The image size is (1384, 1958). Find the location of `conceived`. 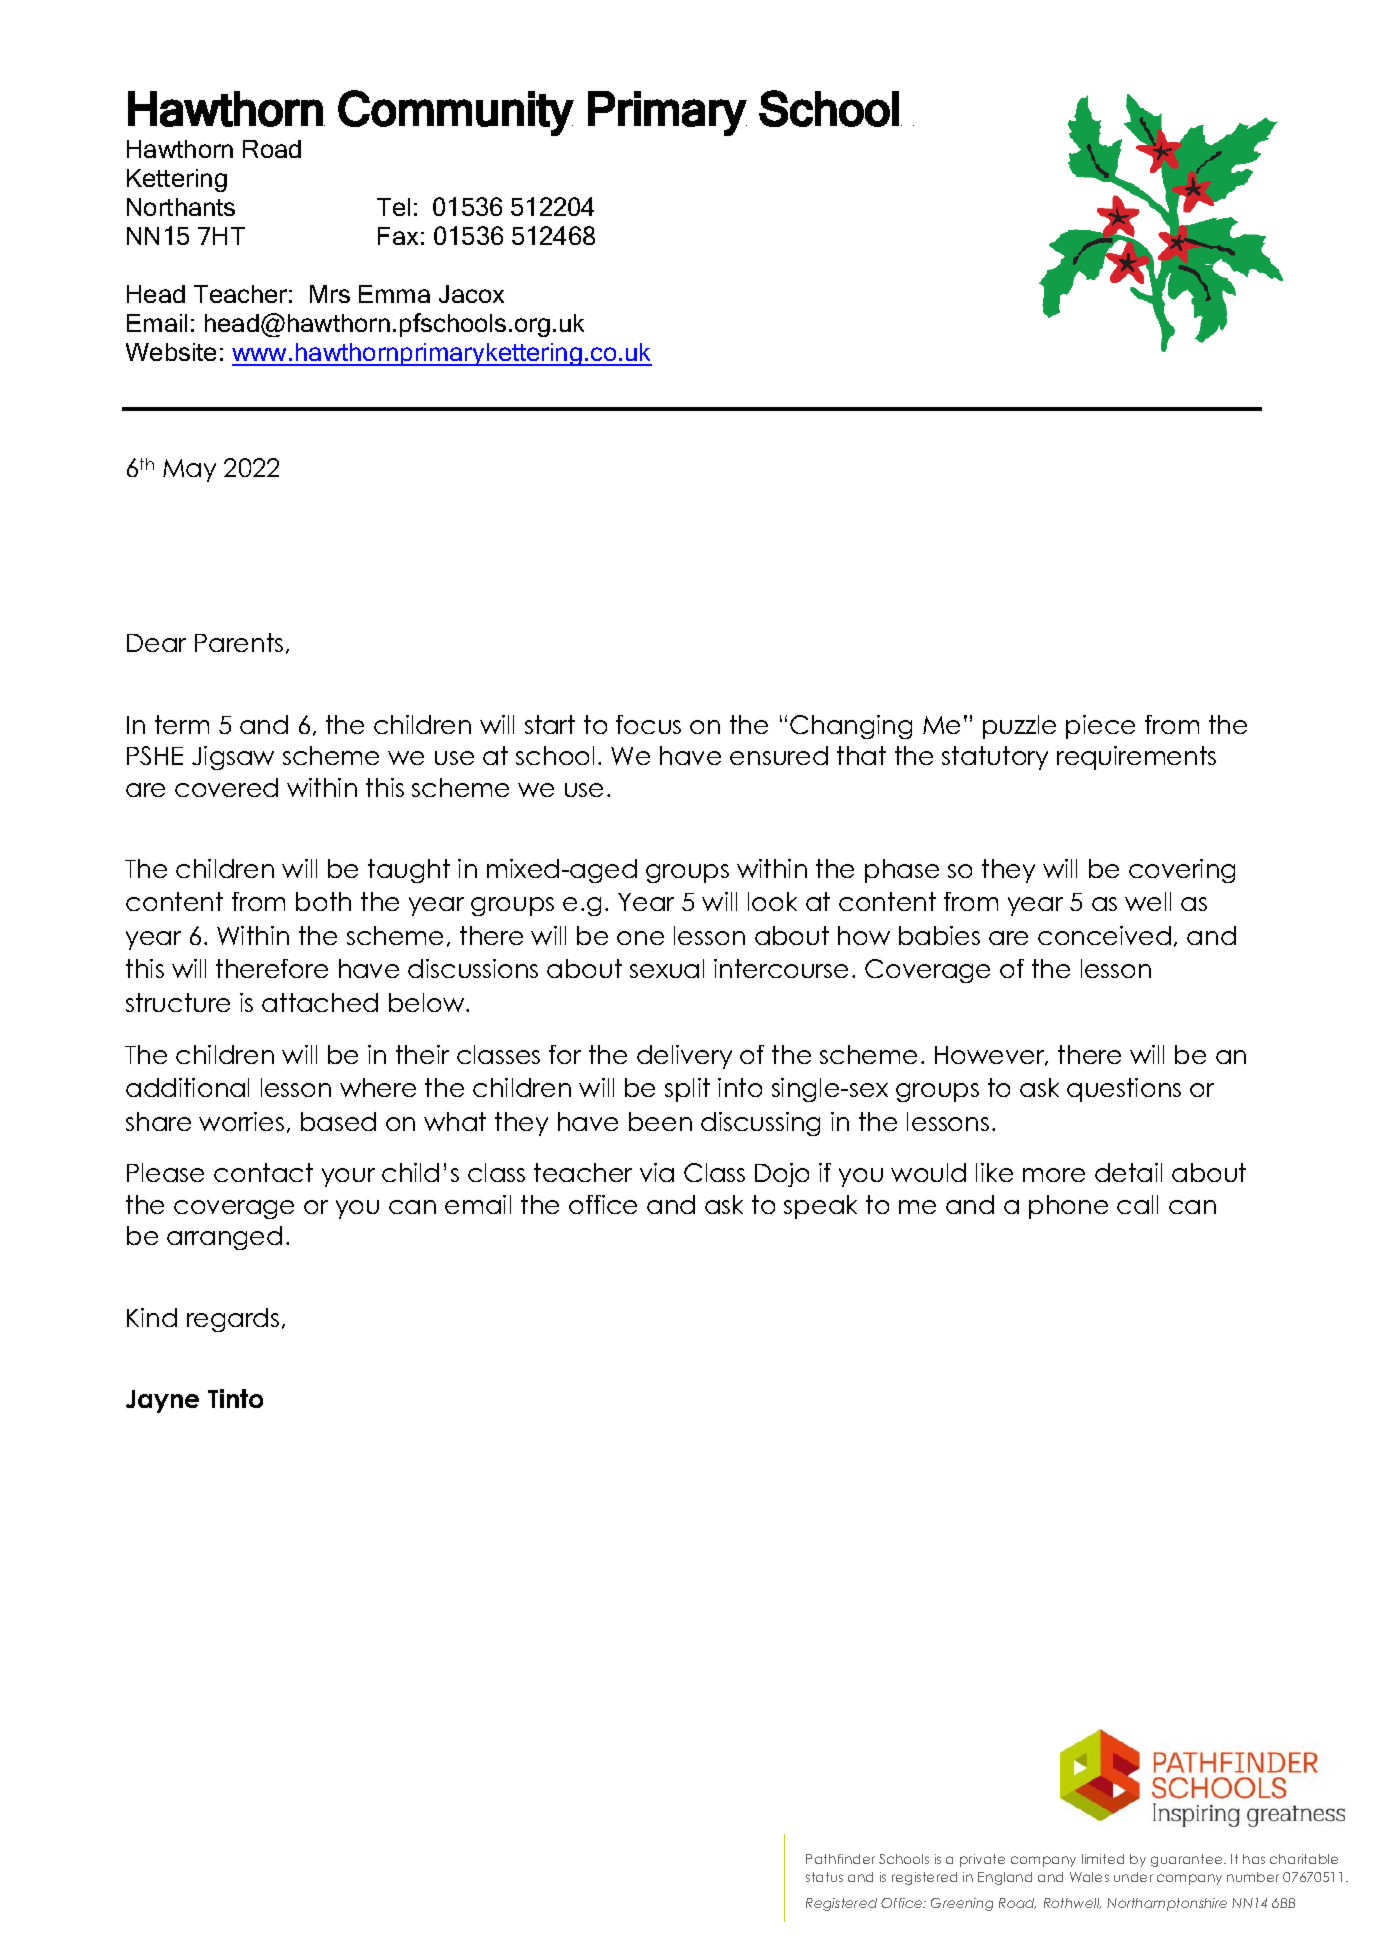

conceived is located at coordinates (1104, 935).
